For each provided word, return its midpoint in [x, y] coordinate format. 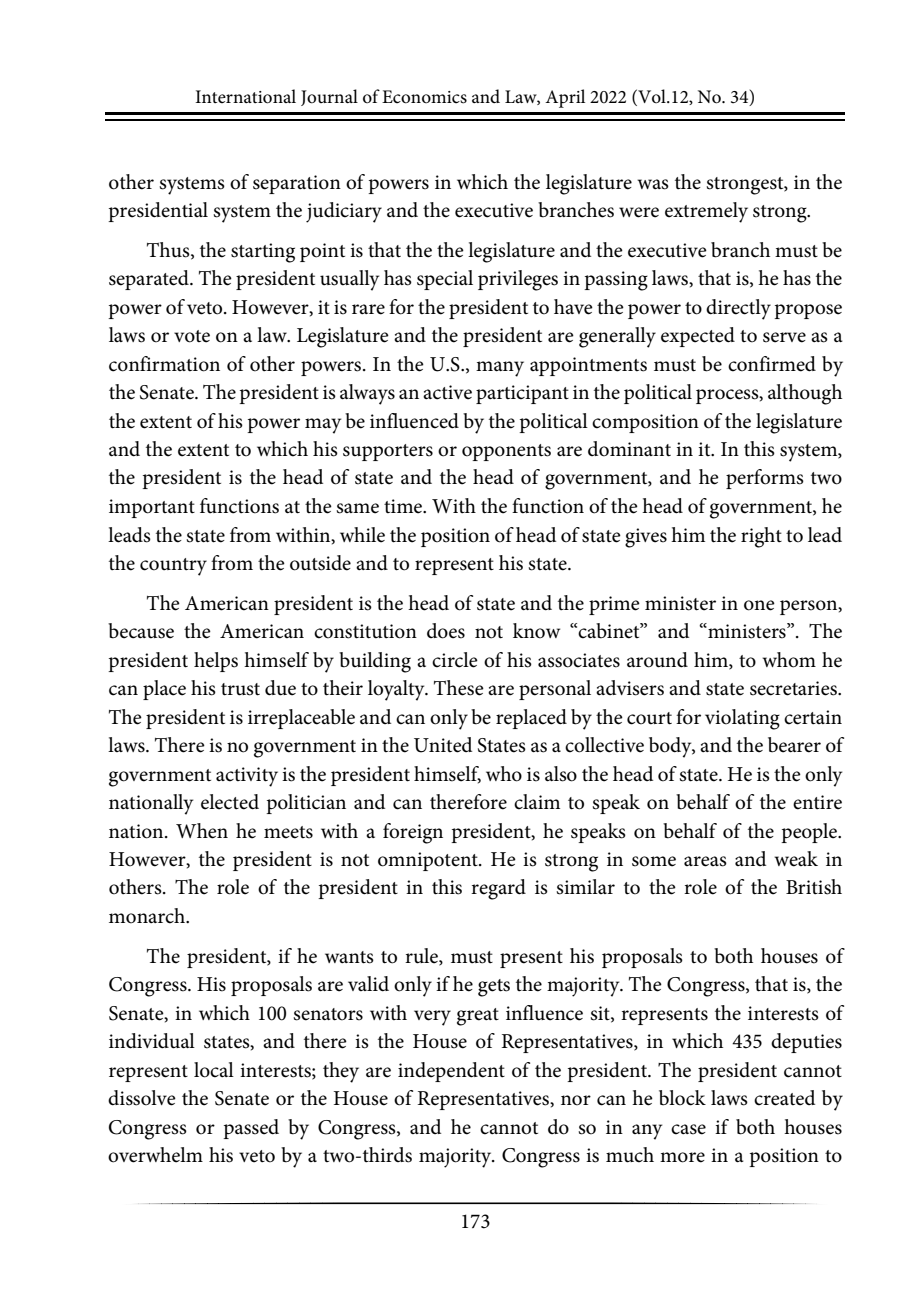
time [404, 506]
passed [251, 1129]
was [653, 184]
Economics [424, 97]
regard [498, 889]
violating [742, 719]
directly [738, 309]
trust [240, 689]
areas [705, 861]
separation [297, 184]
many [500, 369]
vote [192, 336]
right [761, 537]
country [173, 567]
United [443, 745]
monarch [148, 916]
